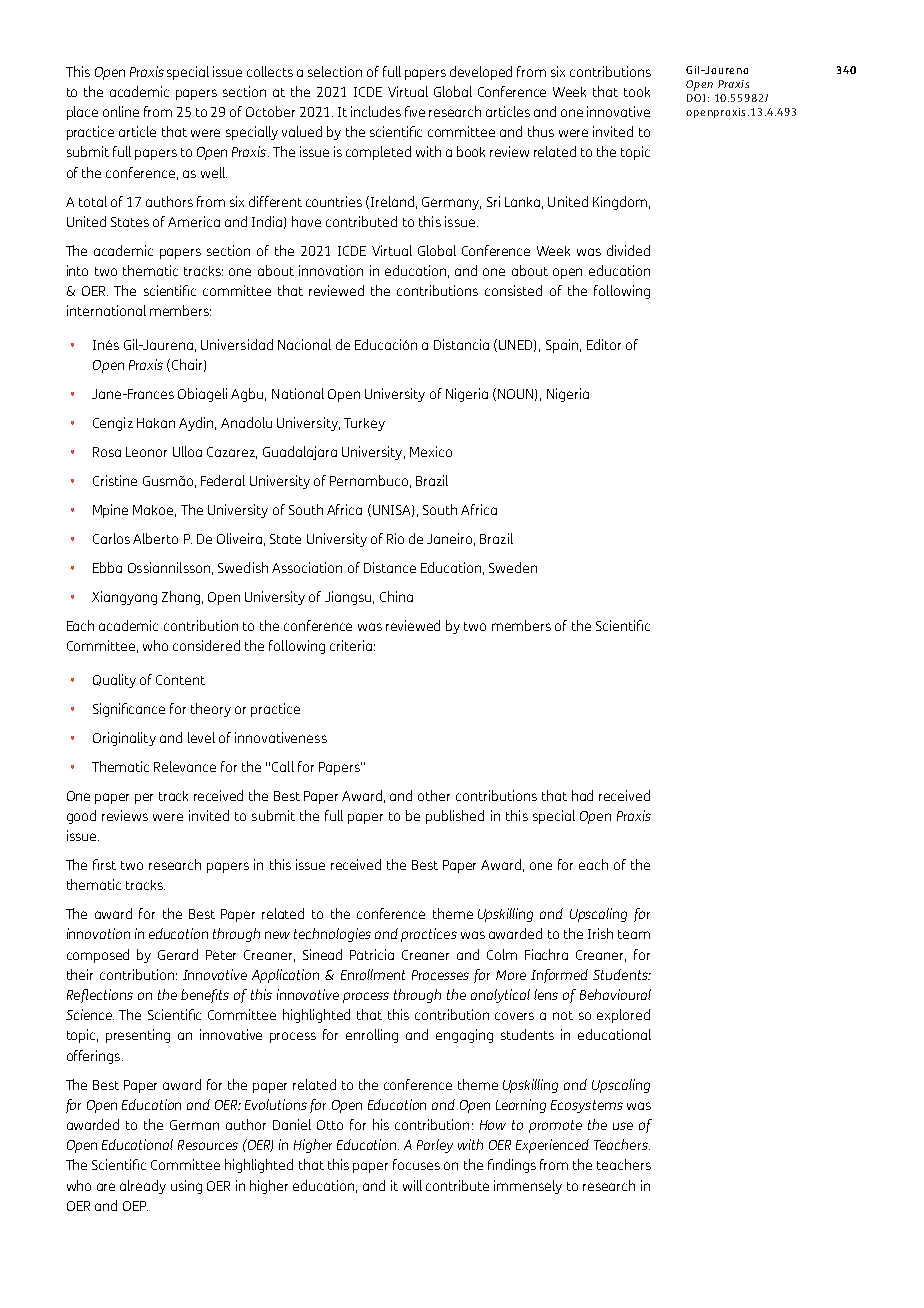  I want to click on Sweden, so click(513, 567).
